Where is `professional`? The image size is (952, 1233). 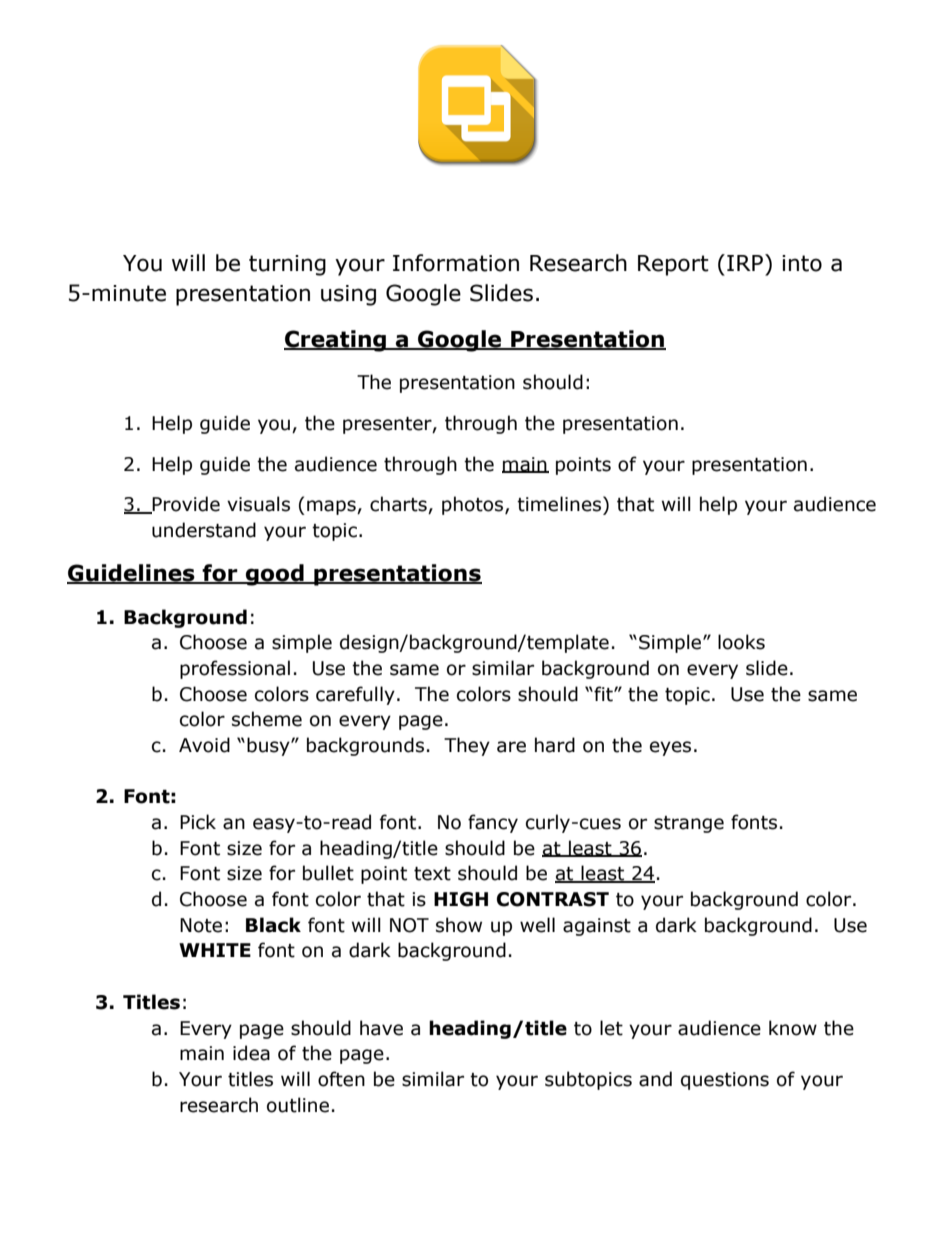 professional is located at coordinates (235, 669).
